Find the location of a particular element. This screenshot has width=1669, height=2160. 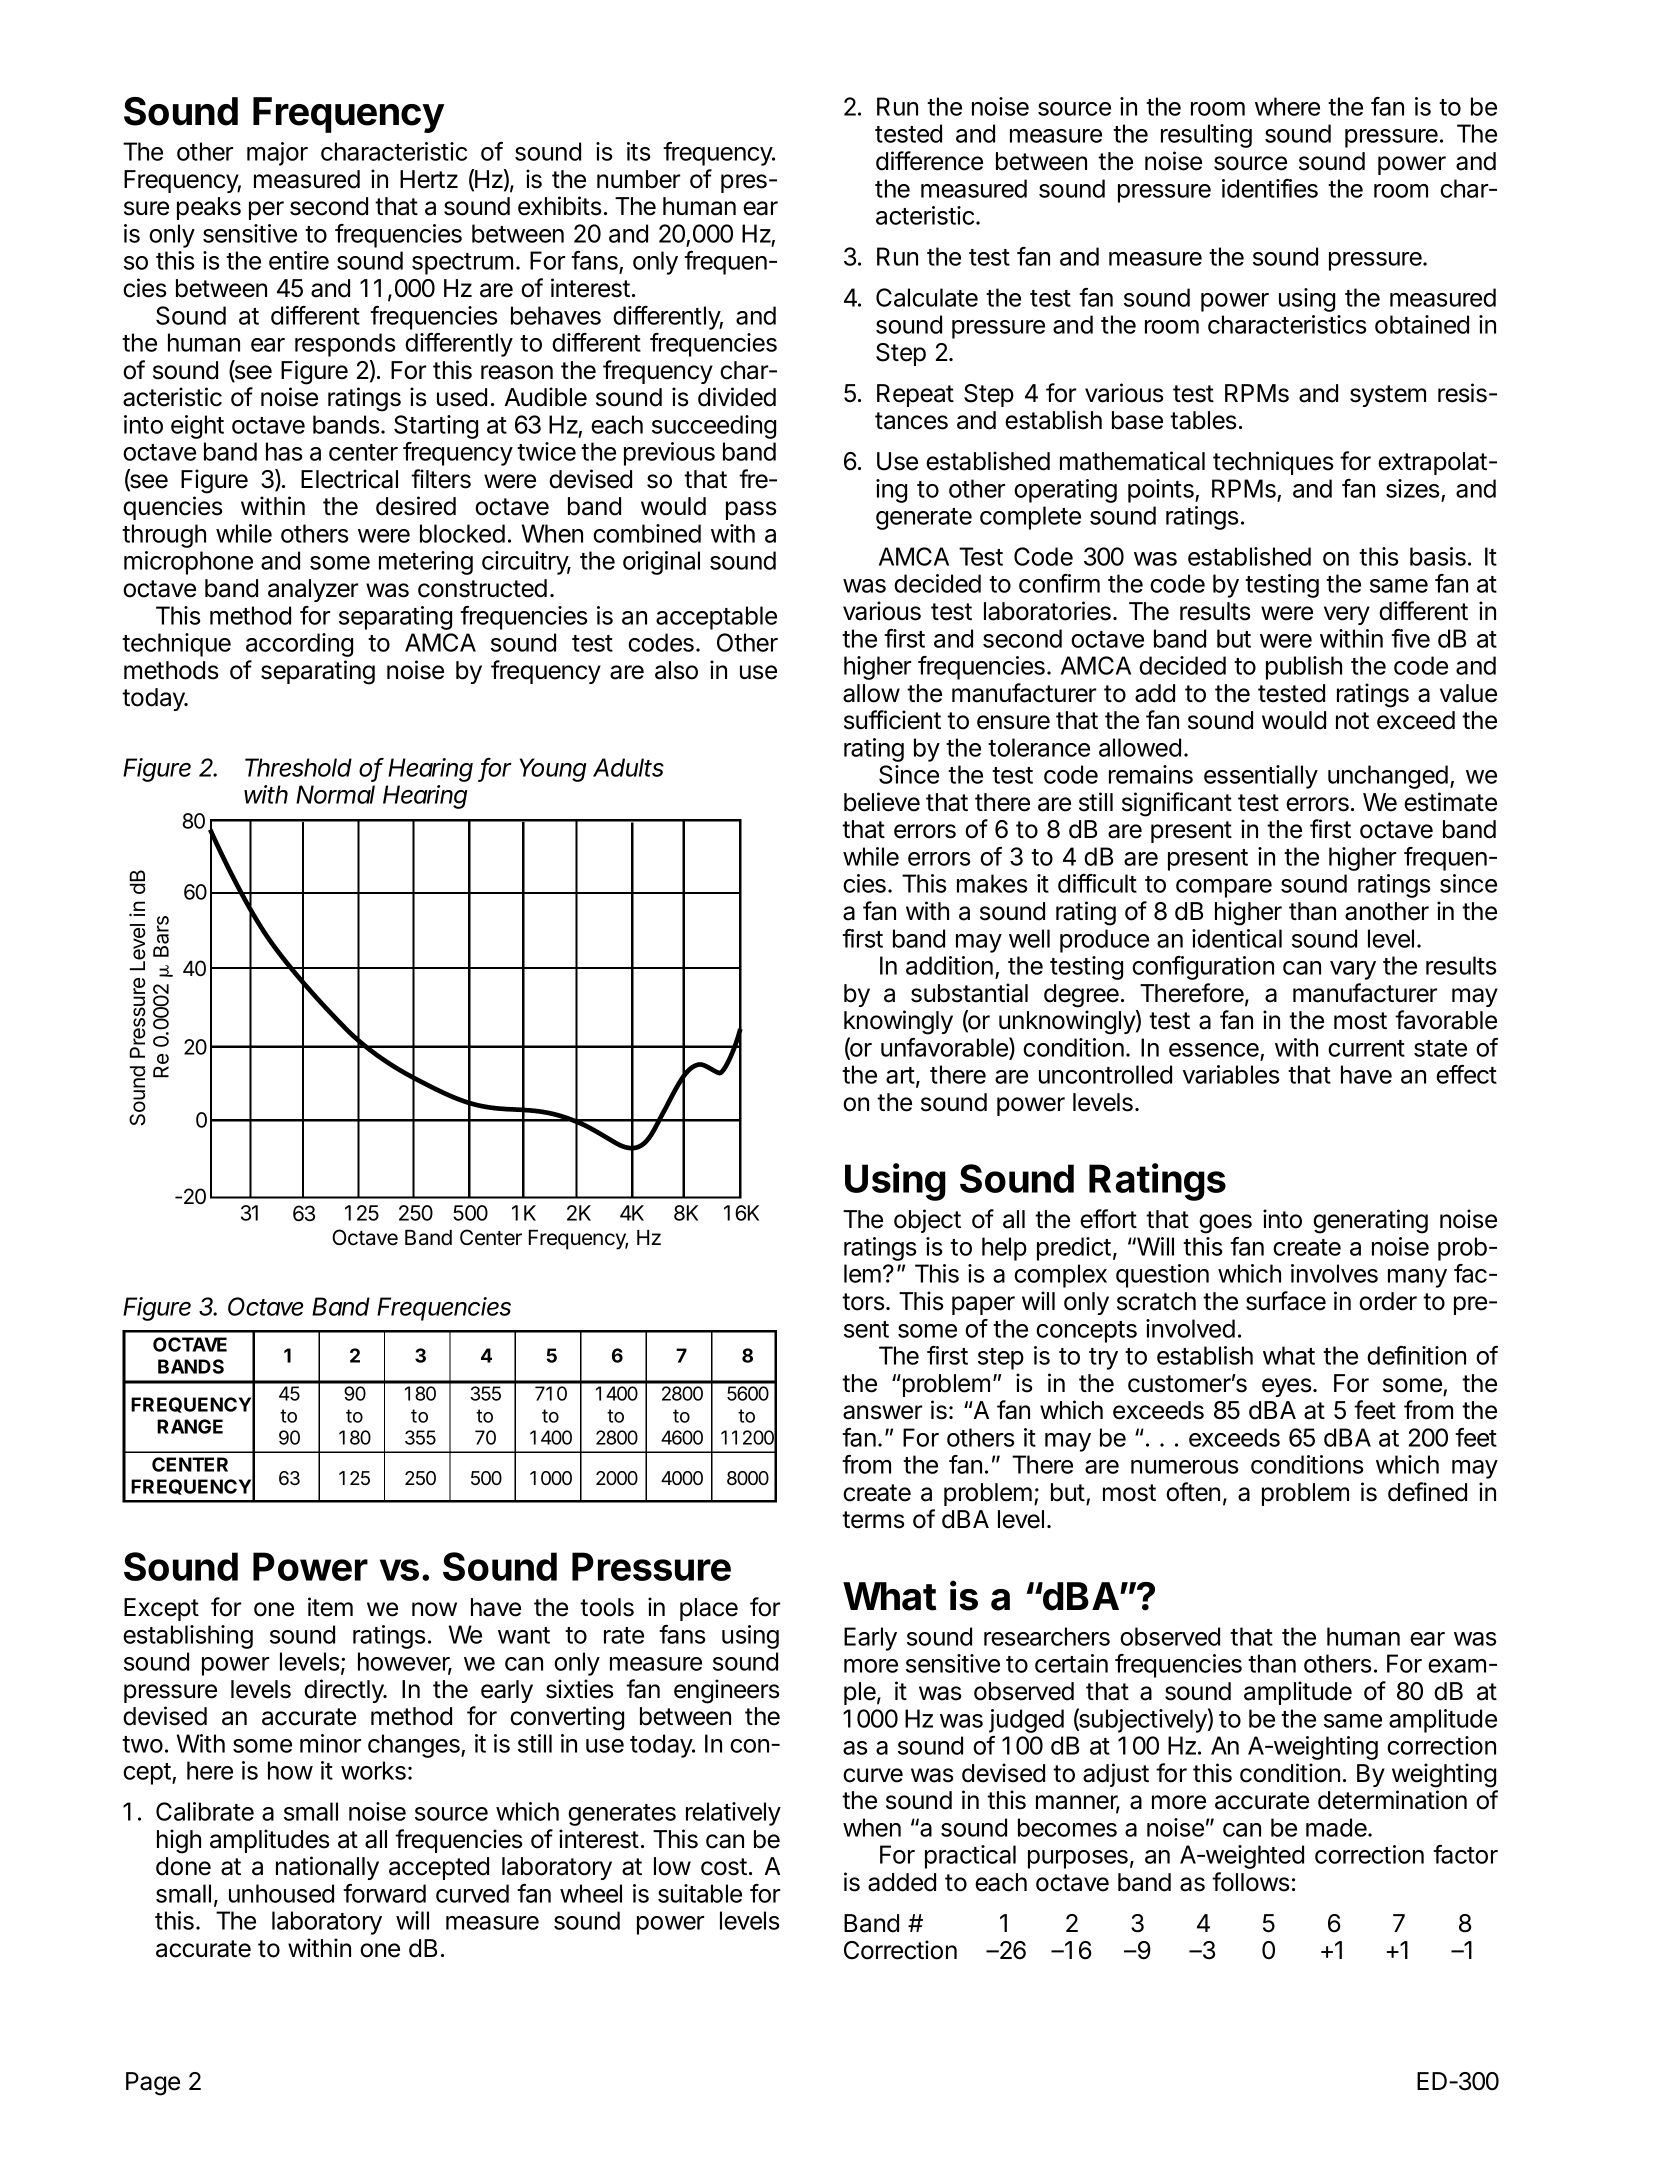

major is located at coordinates (277, 154).
